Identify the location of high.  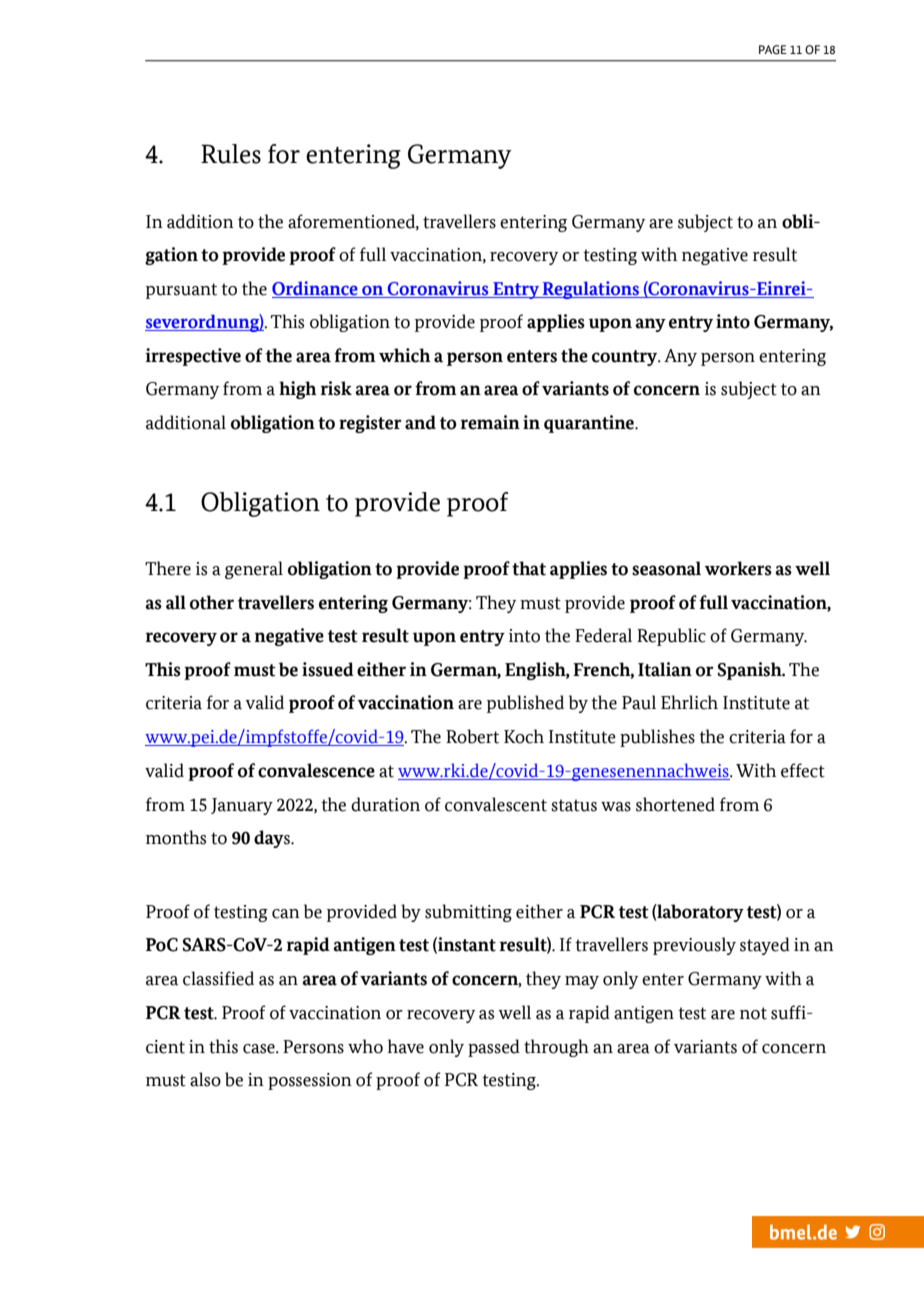
(298, 390).
